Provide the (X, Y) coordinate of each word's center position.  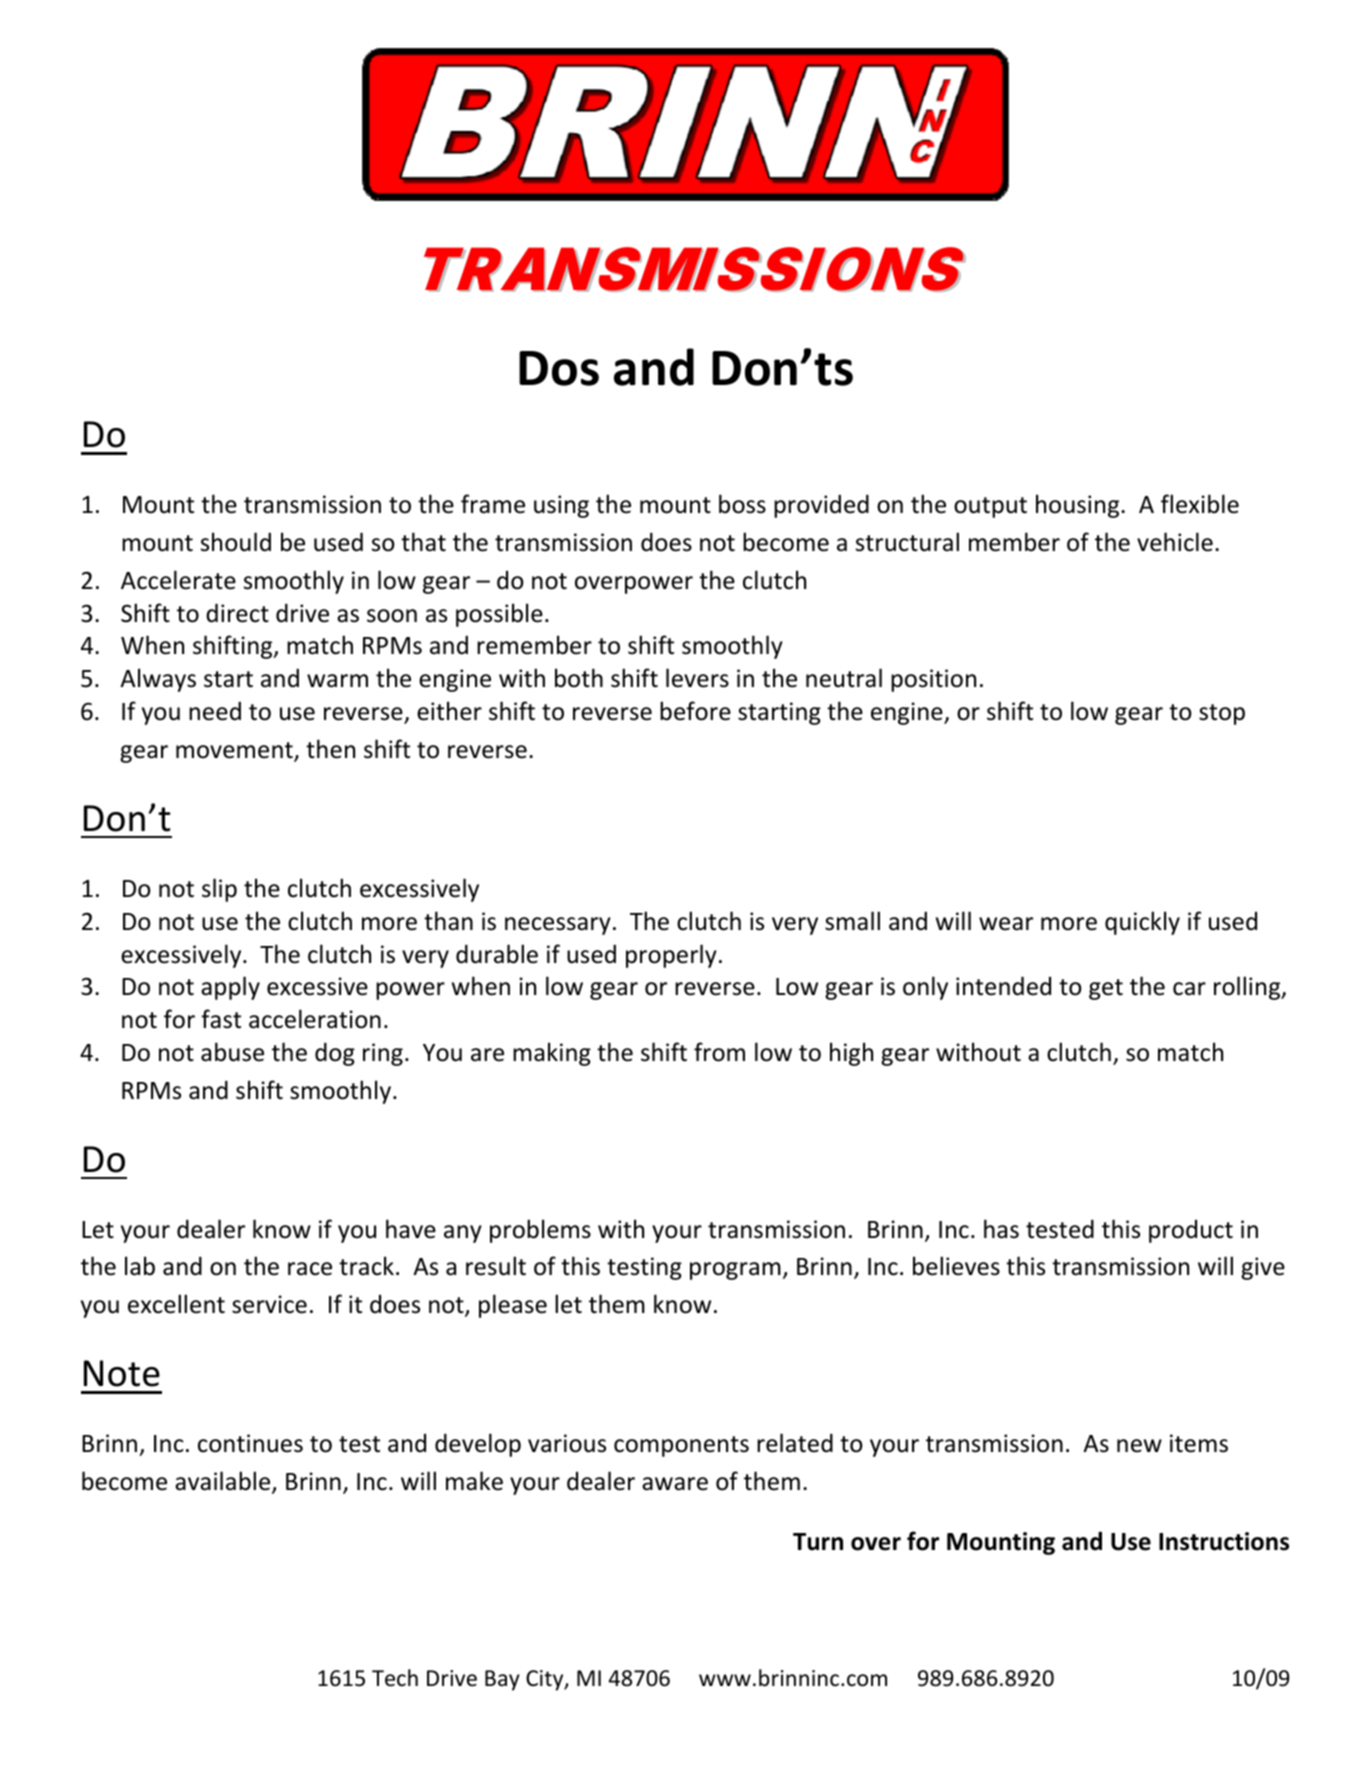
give (1263, 1268)
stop (1222, 714)
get (1106, 989)
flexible (1200, 504)
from (719, 1052)
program (735, 1271)
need (215, 711)
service (269, 1304)
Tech (395, 1678)
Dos (559, 368)
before (695, 711)
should (236, 542)
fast (221, 1019)
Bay (502, 1680)
